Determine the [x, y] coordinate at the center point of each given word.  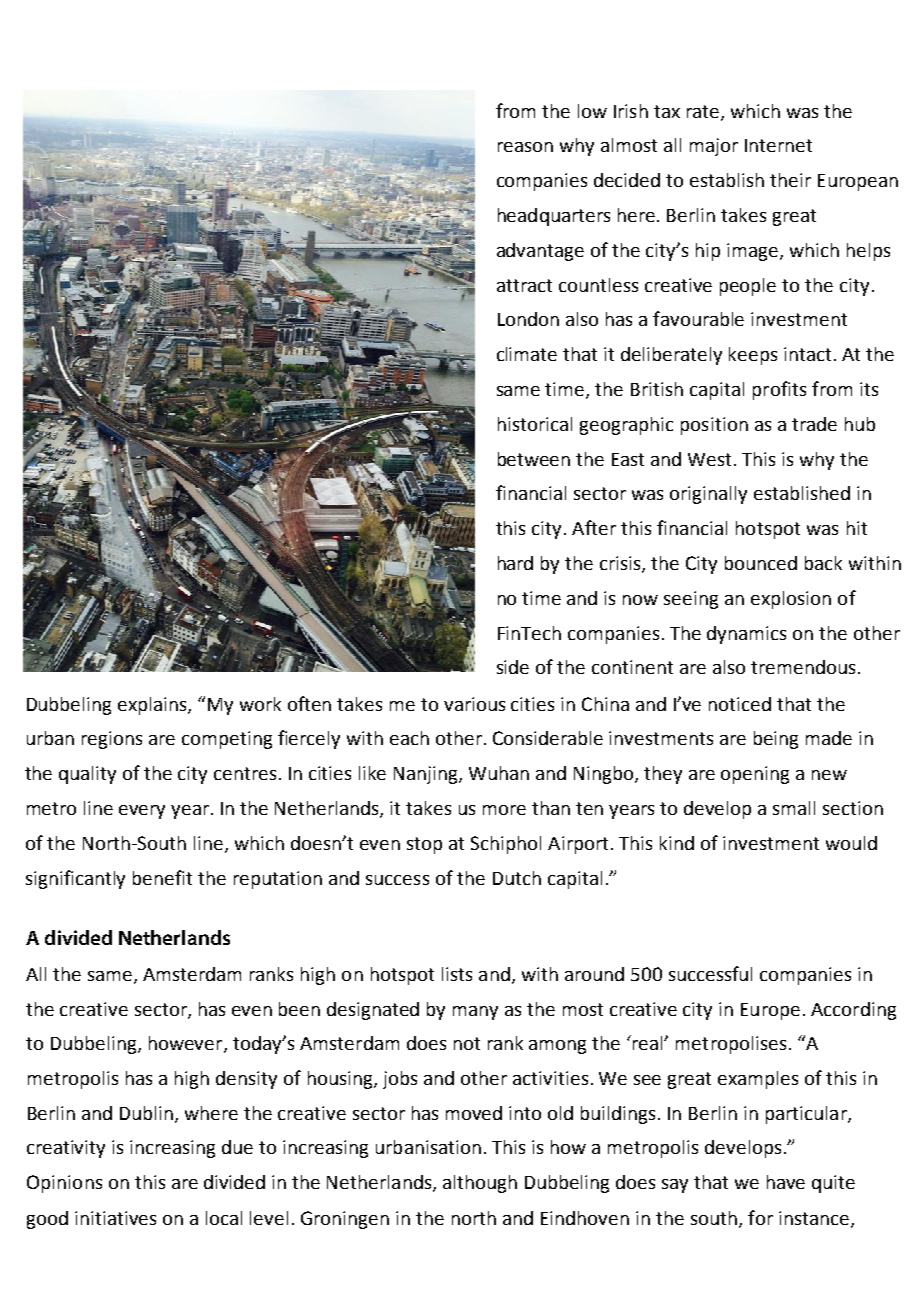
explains [153, 706]
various [474, 704]
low [592, 111]
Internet [778, 145]
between [534, 459]
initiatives [115, 1218]
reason [525, 147]
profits [779, 390]
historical [535, 424]
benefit [162, 877]
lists [457, 974]
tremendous [803, 667]
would [851, 843]
